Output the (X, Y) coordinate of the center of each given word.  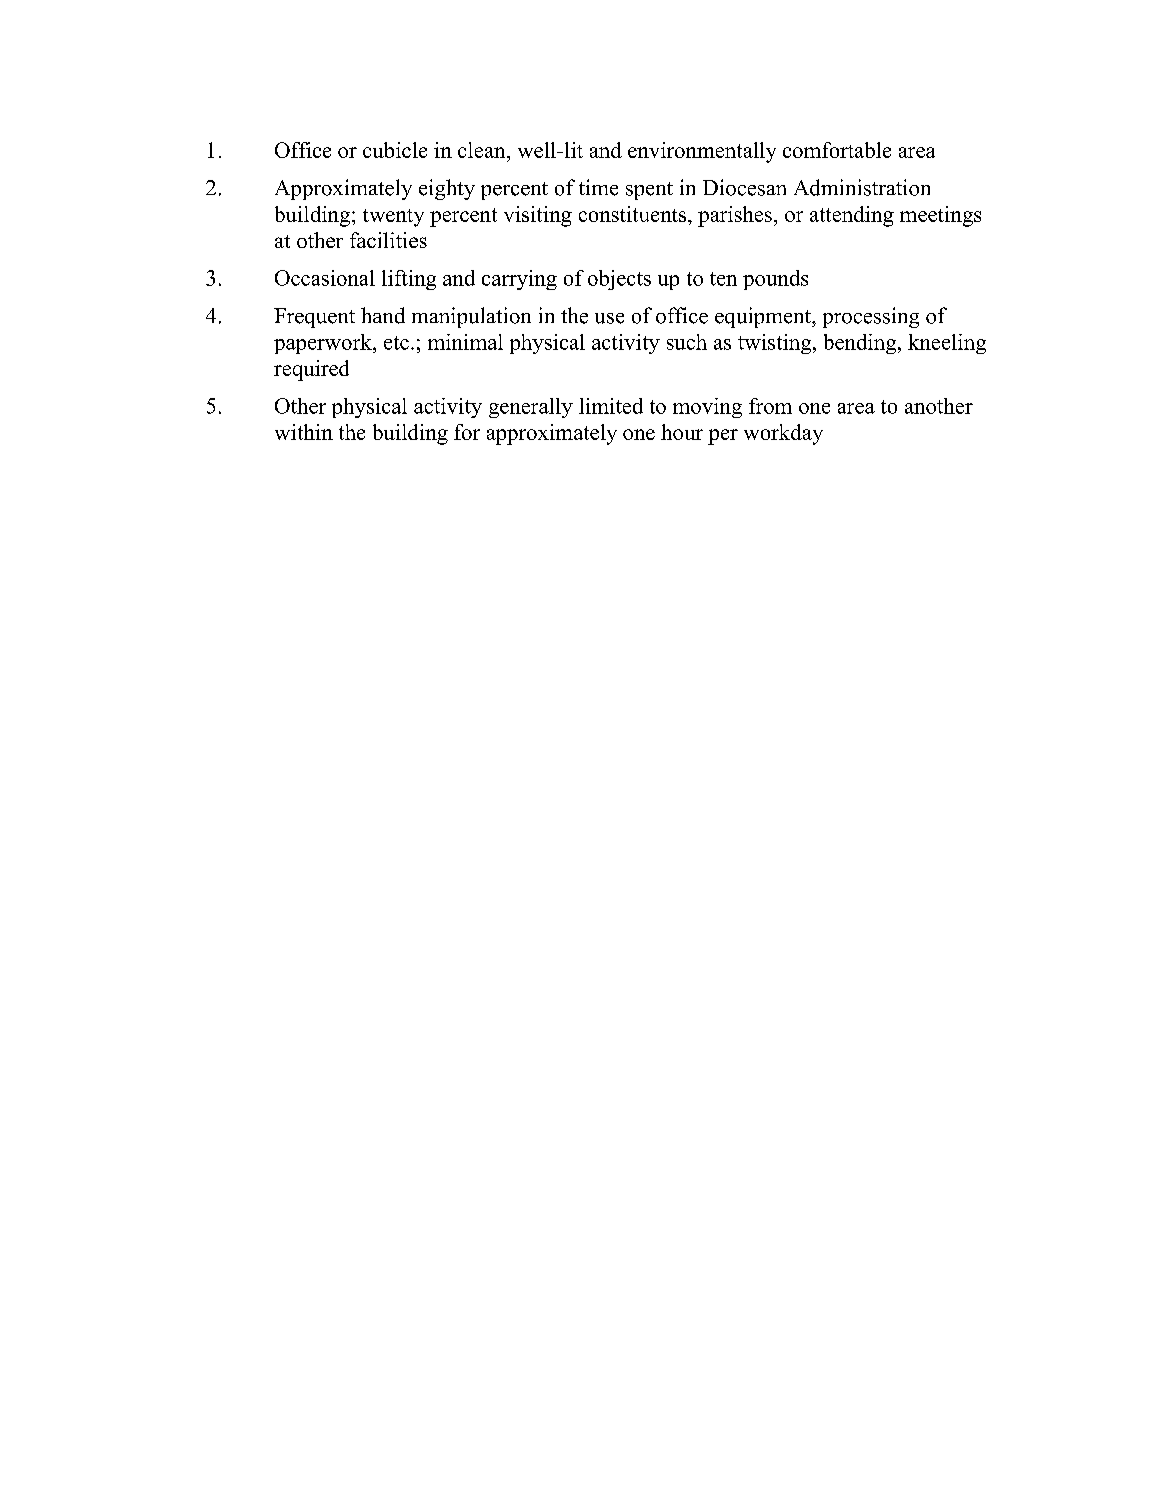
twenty (393, 218)
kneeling (947, 344)
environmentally (702, 152)
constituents (634, 214)
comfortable (837, 150)
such (687, 342)
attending (852, 216)
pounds (775, 280)
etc (396, 343)
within (304, 432)
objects (619, 280)
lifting (409, 280)
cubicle (395, 150)
